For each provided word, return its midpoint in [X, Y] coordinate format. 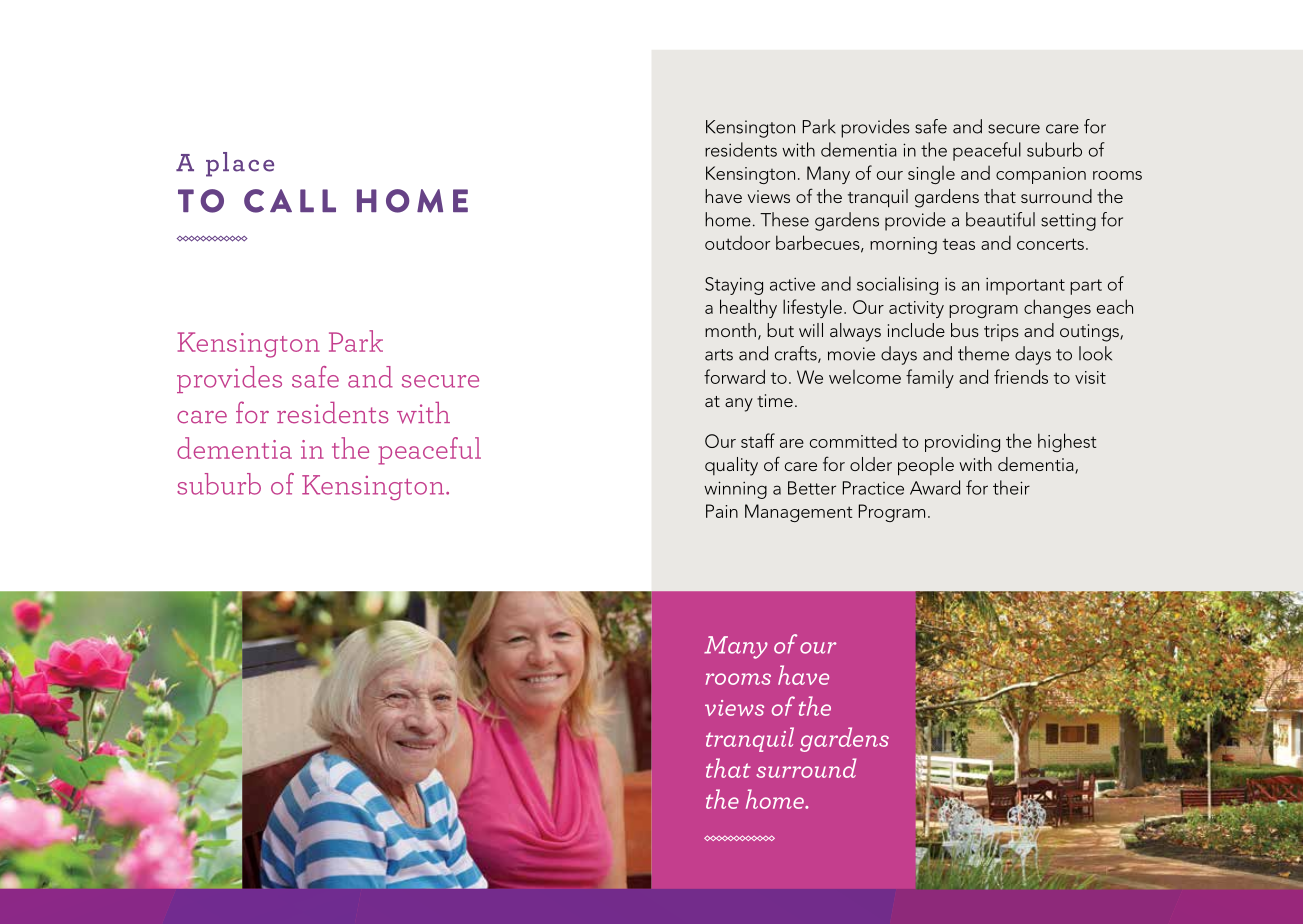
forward [734, 376]
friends [1021, 376]
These [784, 219]
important [1025, 286]
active [792, 284]
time [775, 400]
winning [735, 490]
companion [1041, 175]
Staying [734, 286]
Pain [722, 511]
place [240, 164]
